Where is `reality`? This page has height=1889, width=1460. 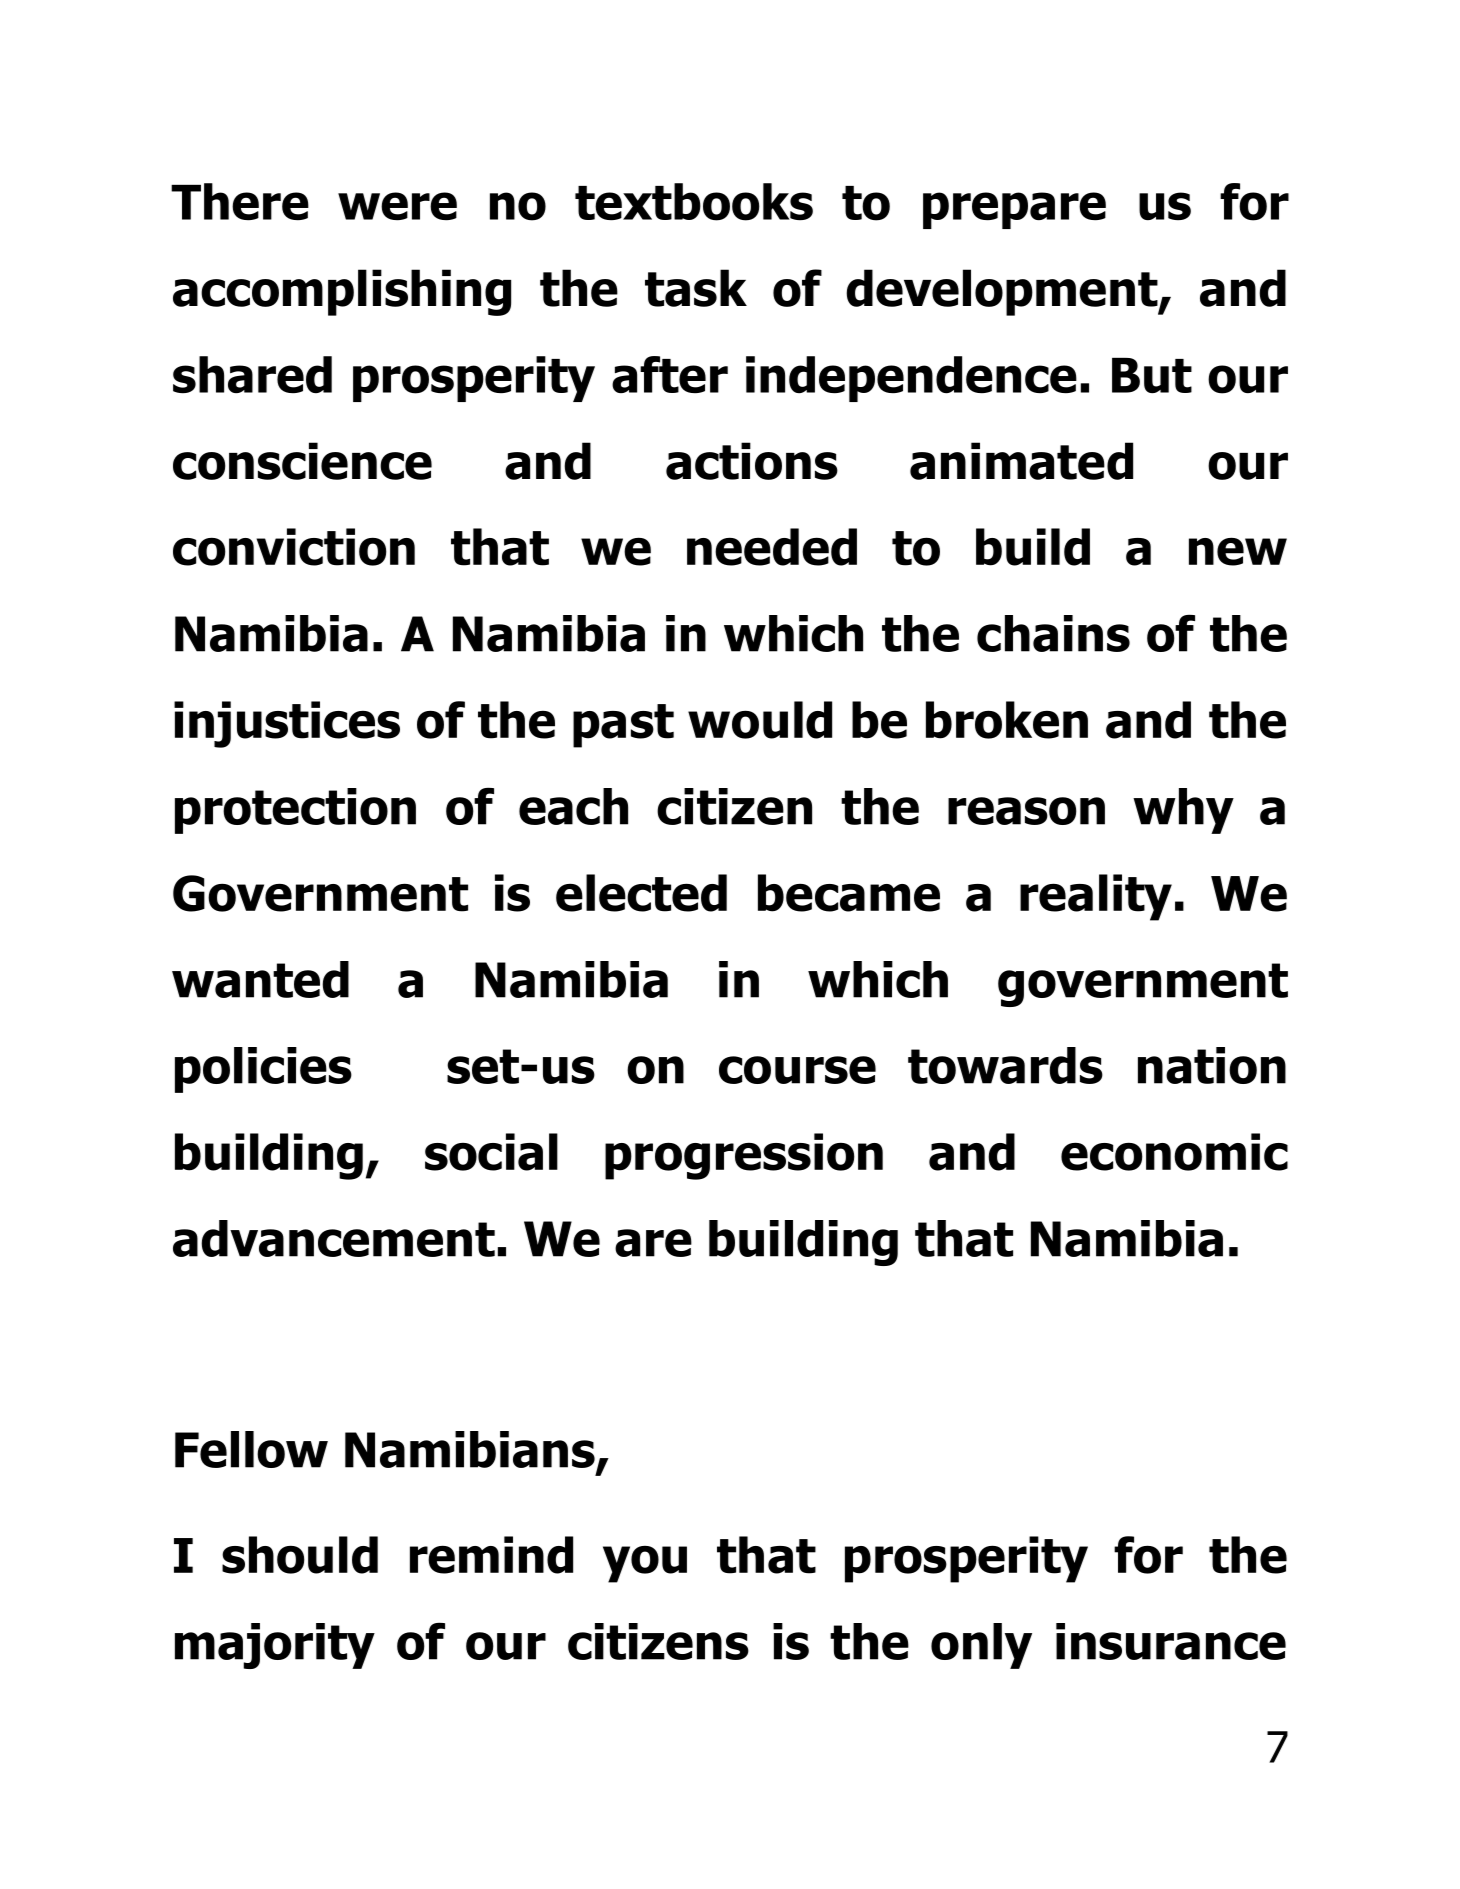
reality is located at coordinates (1096, 897).
